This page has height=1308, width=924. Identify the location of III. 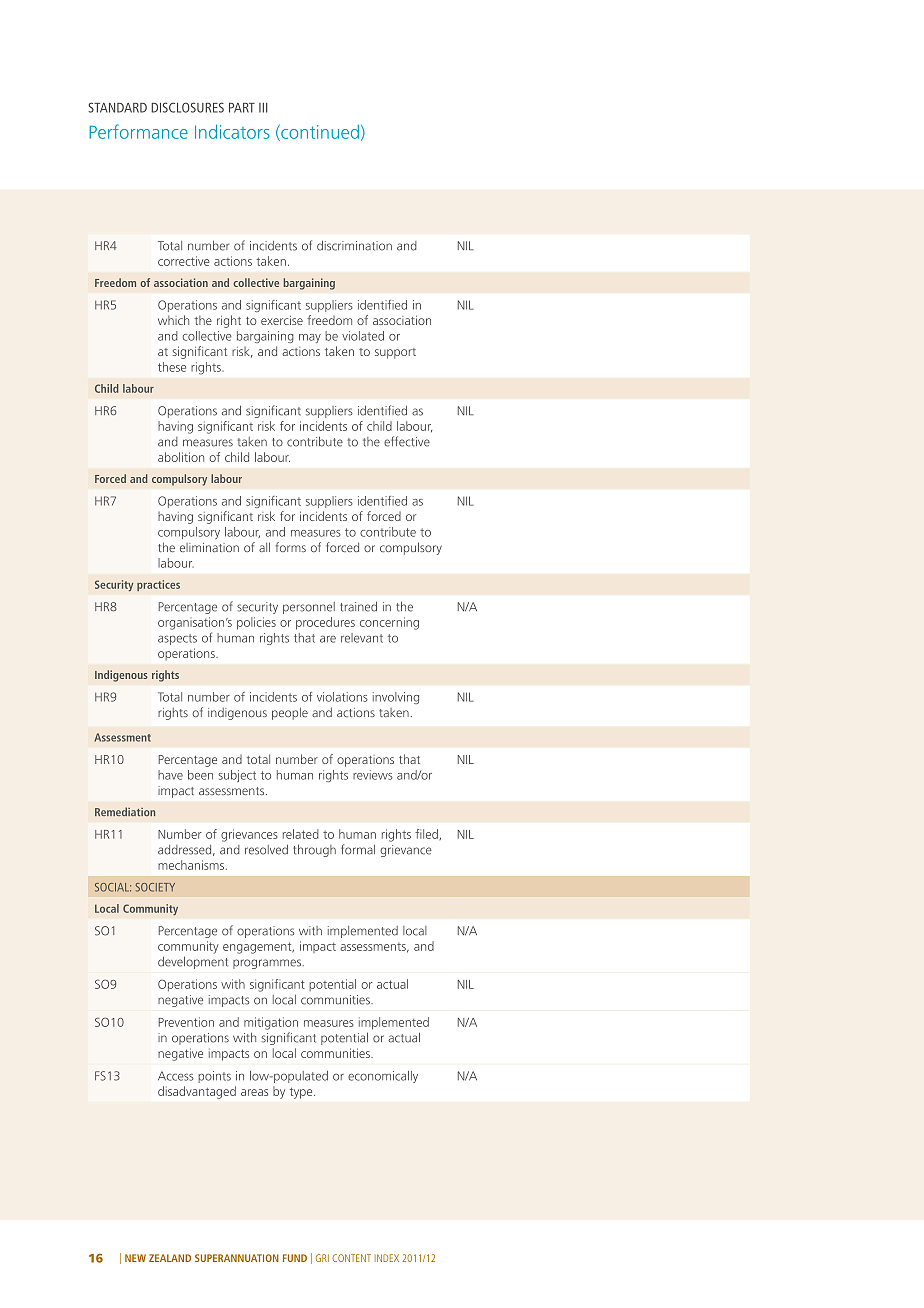
(263, 108).
